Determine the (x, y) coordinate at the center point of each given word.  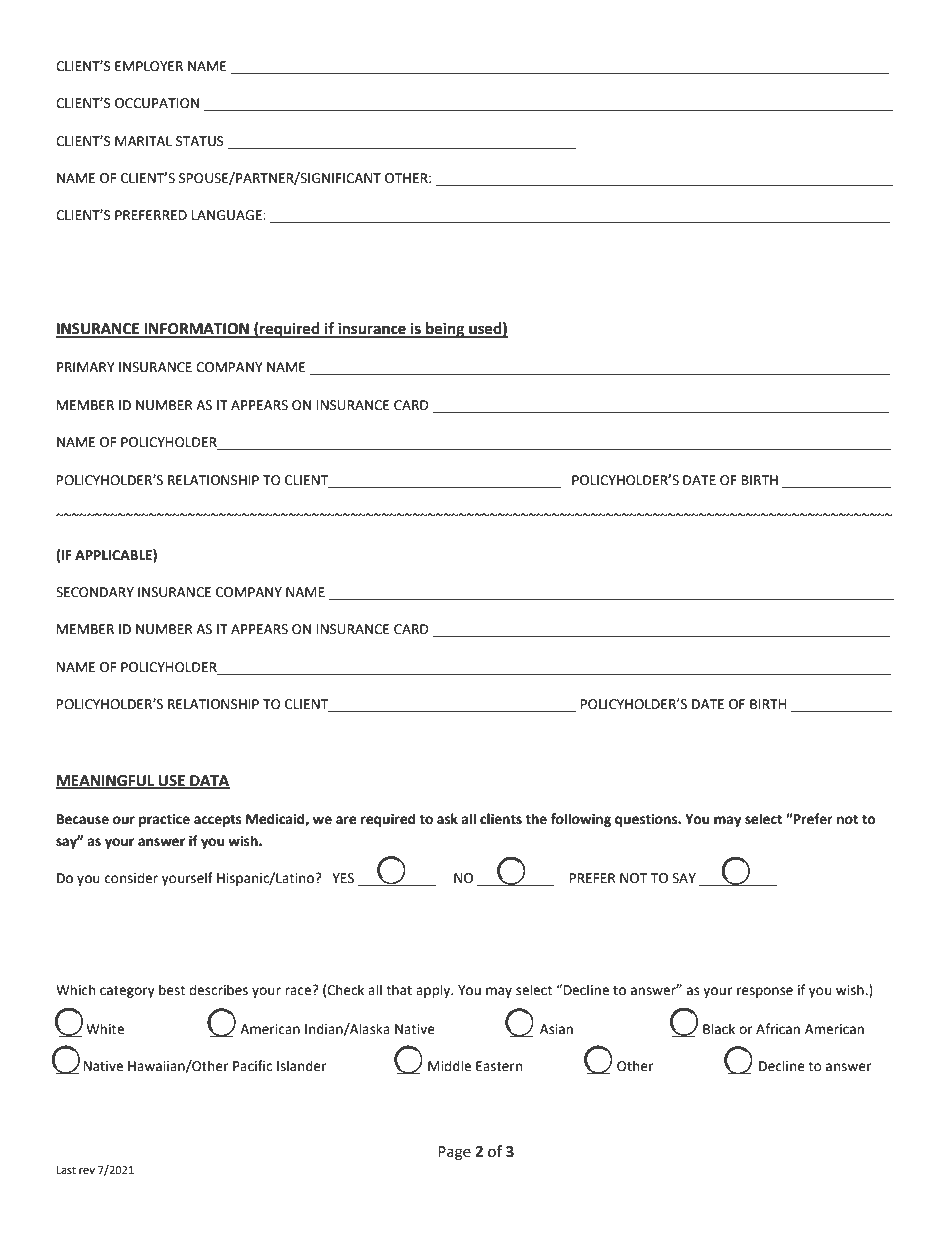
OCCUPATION (157, 103)
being (445, 330)
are (346, 820)
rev (87, 1171)
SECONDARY (95, 592)
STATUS (200, 141)
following (581, 820)
